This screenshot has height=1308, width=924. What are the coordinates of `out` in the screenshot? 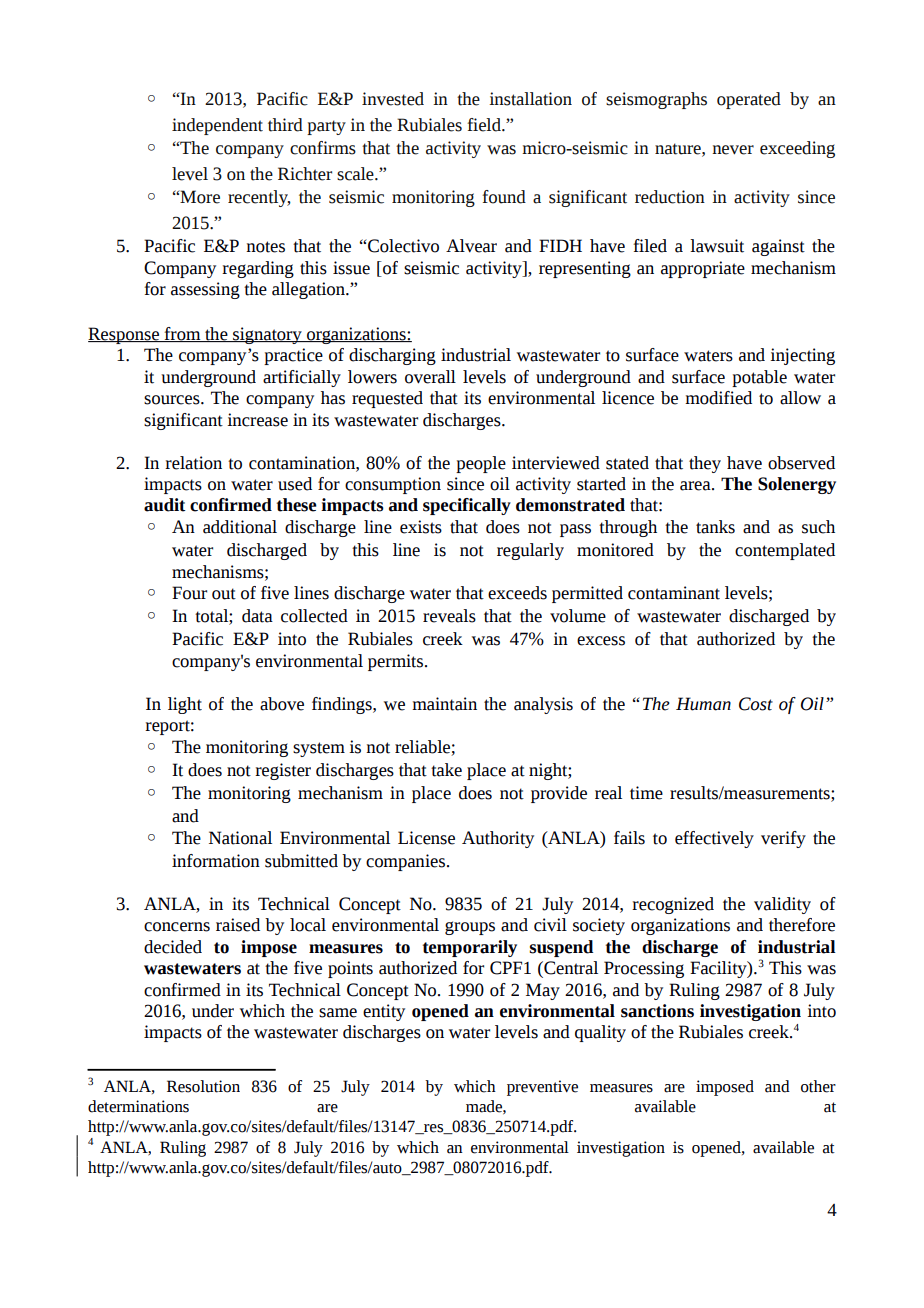 It's located at (224, 594).
